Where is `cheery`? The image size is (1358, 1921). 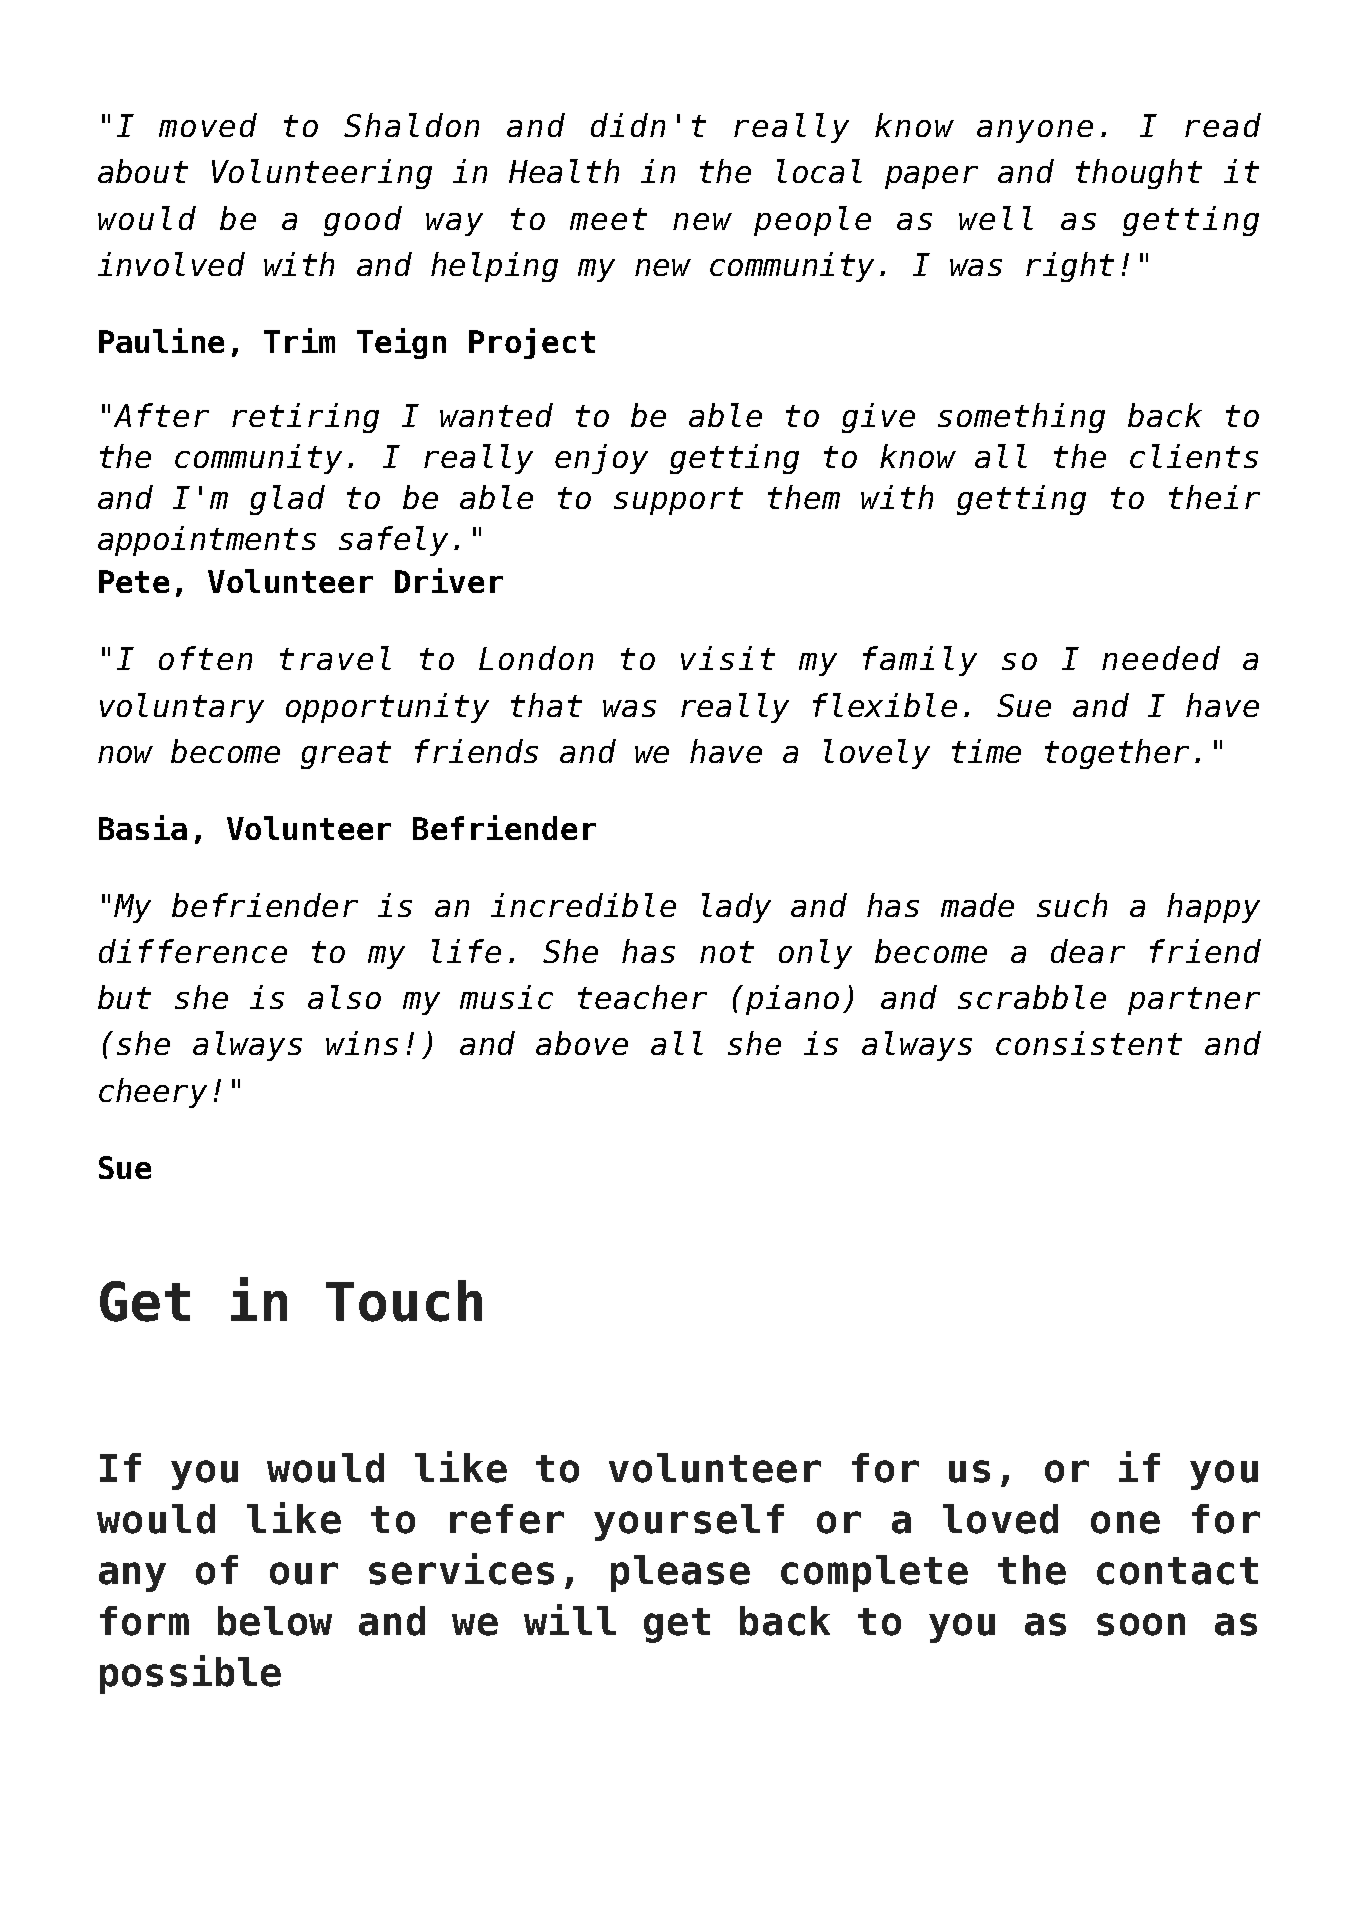 cheery is located at coordinates (153, 1093).
